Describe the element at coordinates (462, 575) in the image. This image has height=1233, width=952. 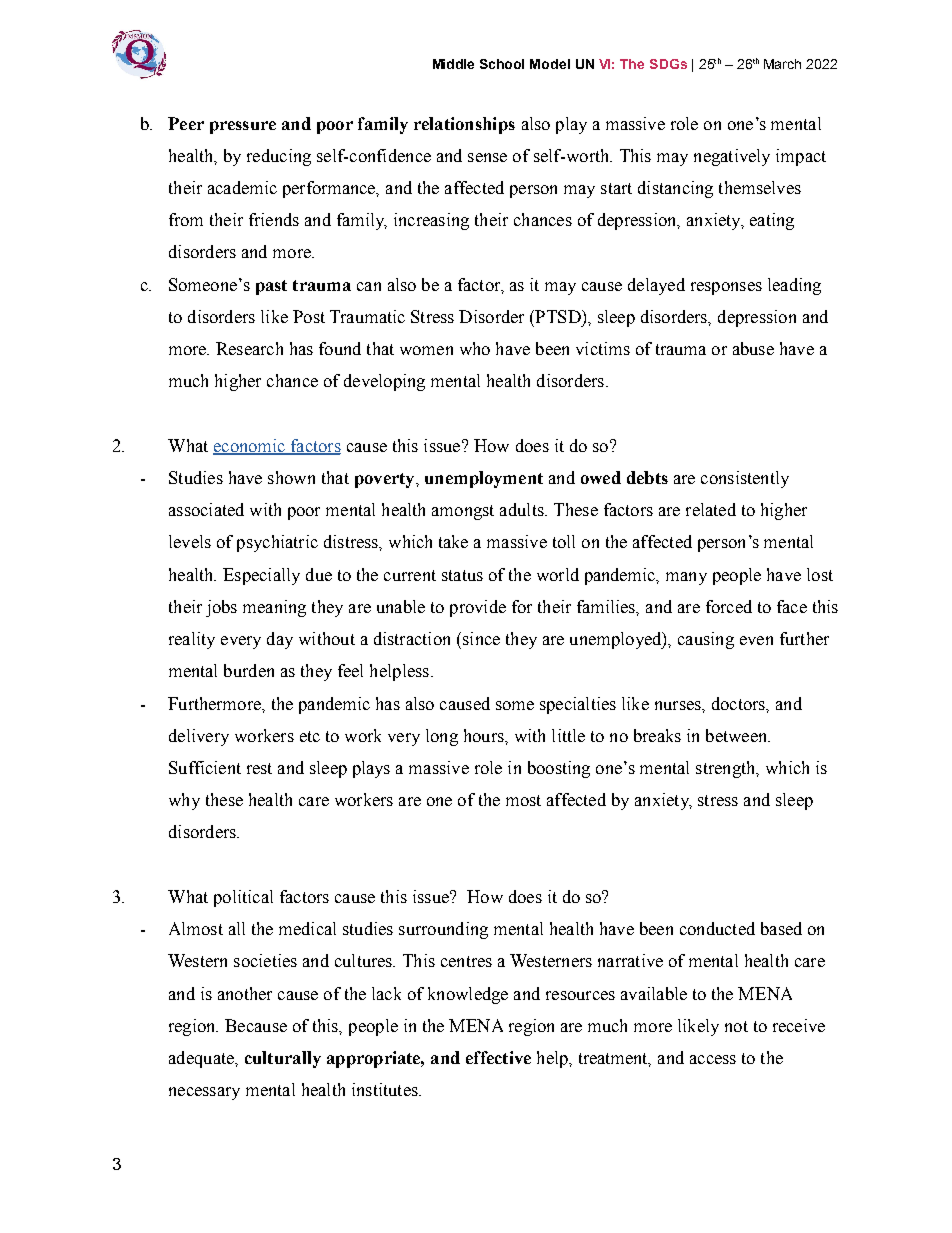
I see `status` at that location.
